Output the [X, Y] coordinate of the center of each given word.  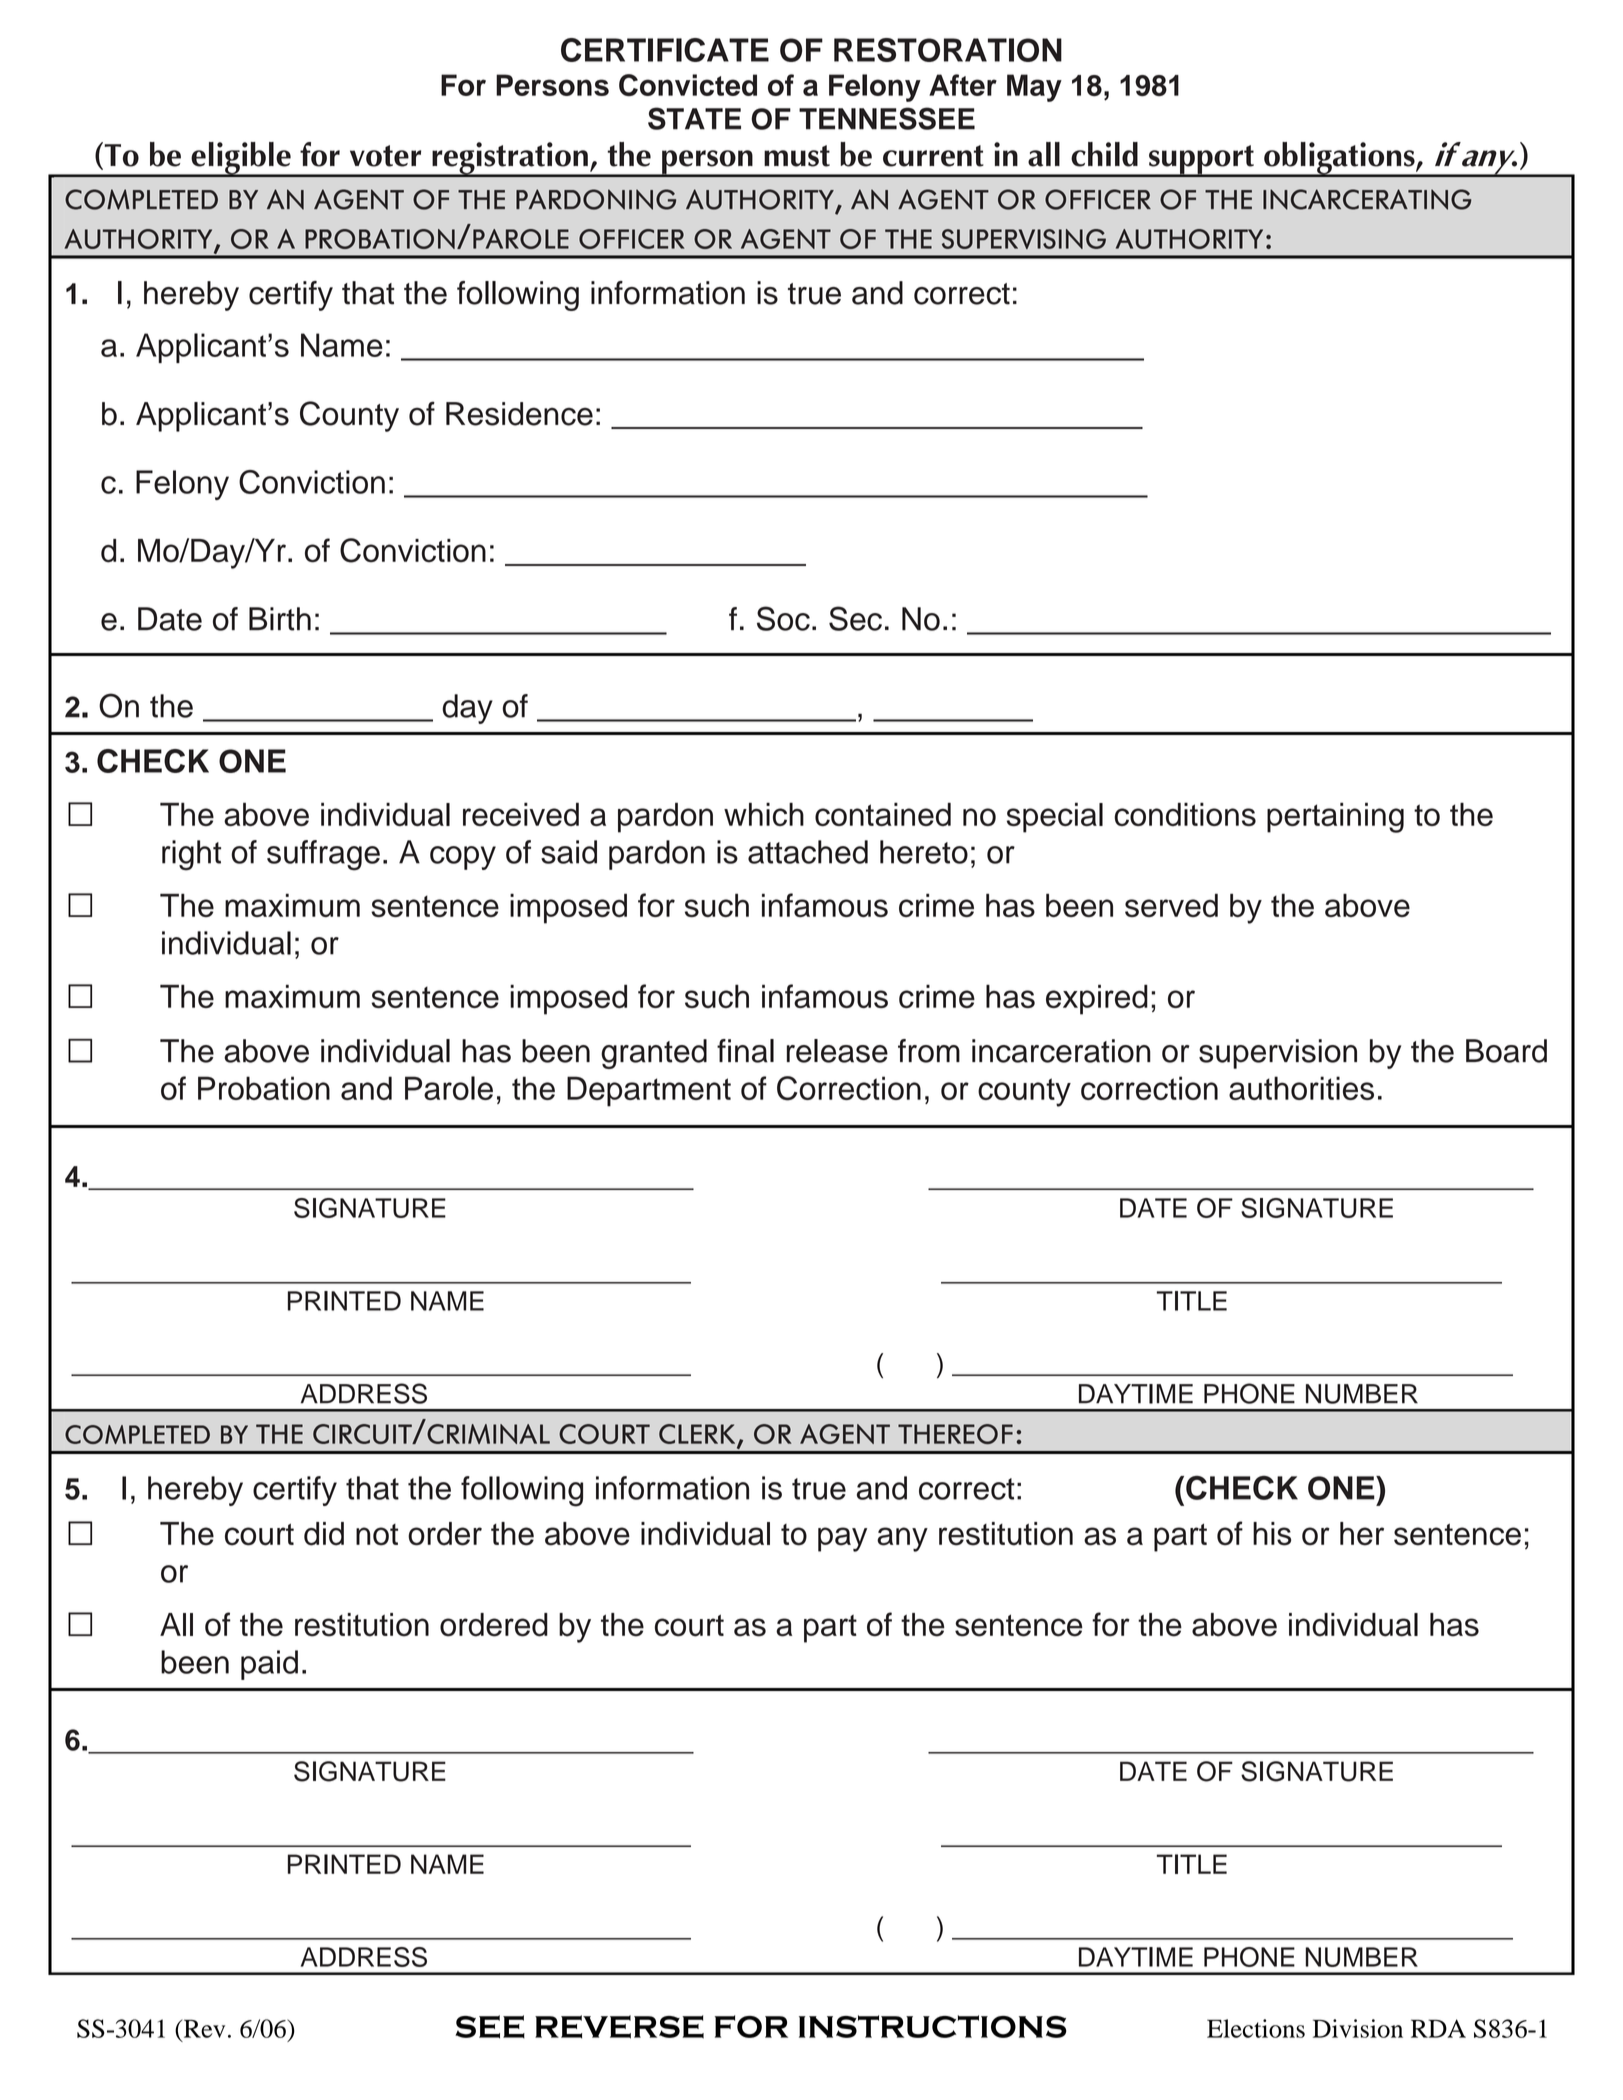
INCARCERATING [1367, 199]
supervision [1278, 1054]
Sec [855, 618]
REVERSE [619, 2027]
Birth [280, 619]
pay [842, 1539]
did [324, 1534]
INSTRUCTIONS [933, 2026]
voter [385, 156]
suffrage [323, 855]
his [1272, 1534]
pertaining [1335, 817]
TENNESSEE [887, 118]
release [837, 1051]
